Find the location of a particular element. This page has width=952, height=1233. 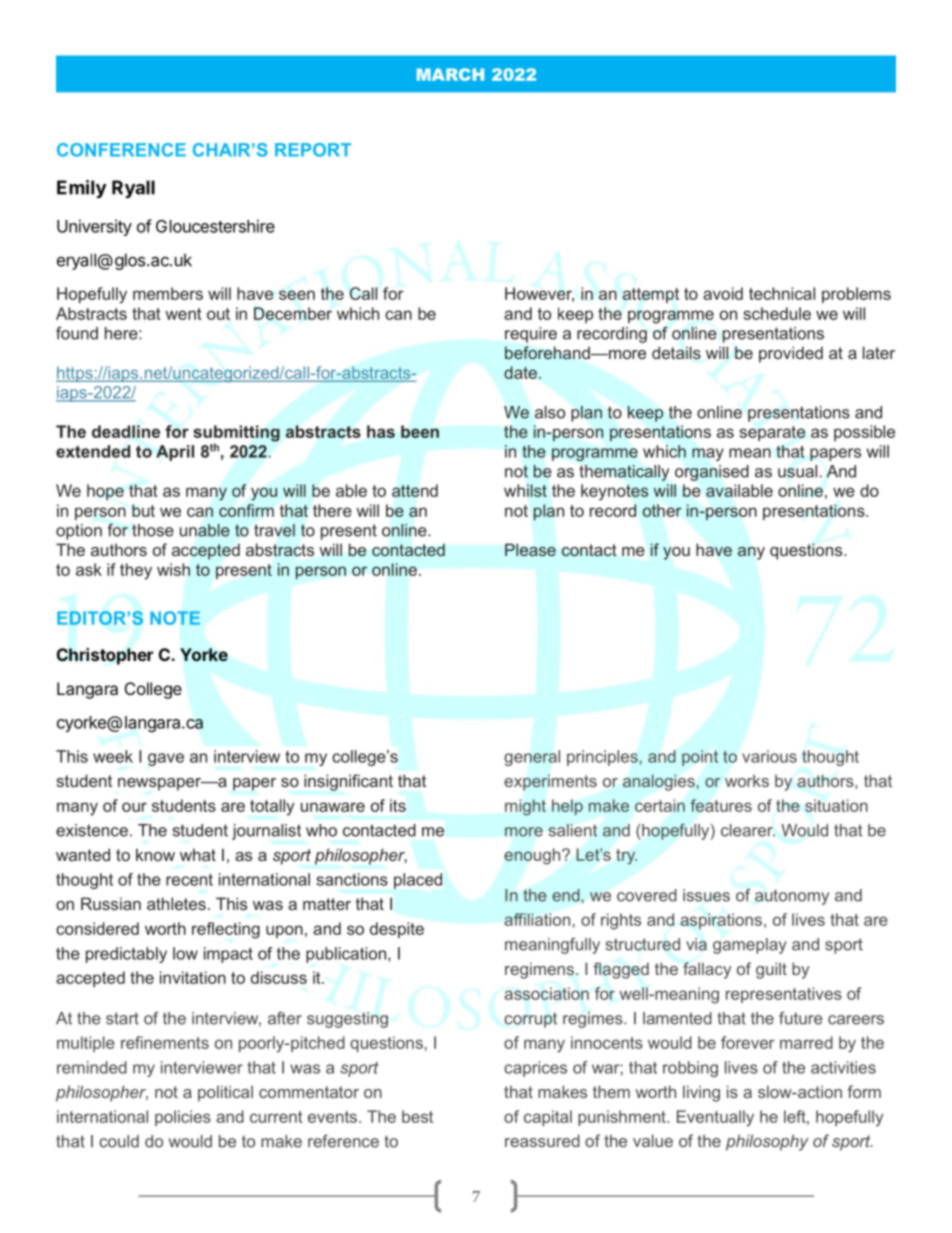

affiliation is located at coordinates (537, 919).
